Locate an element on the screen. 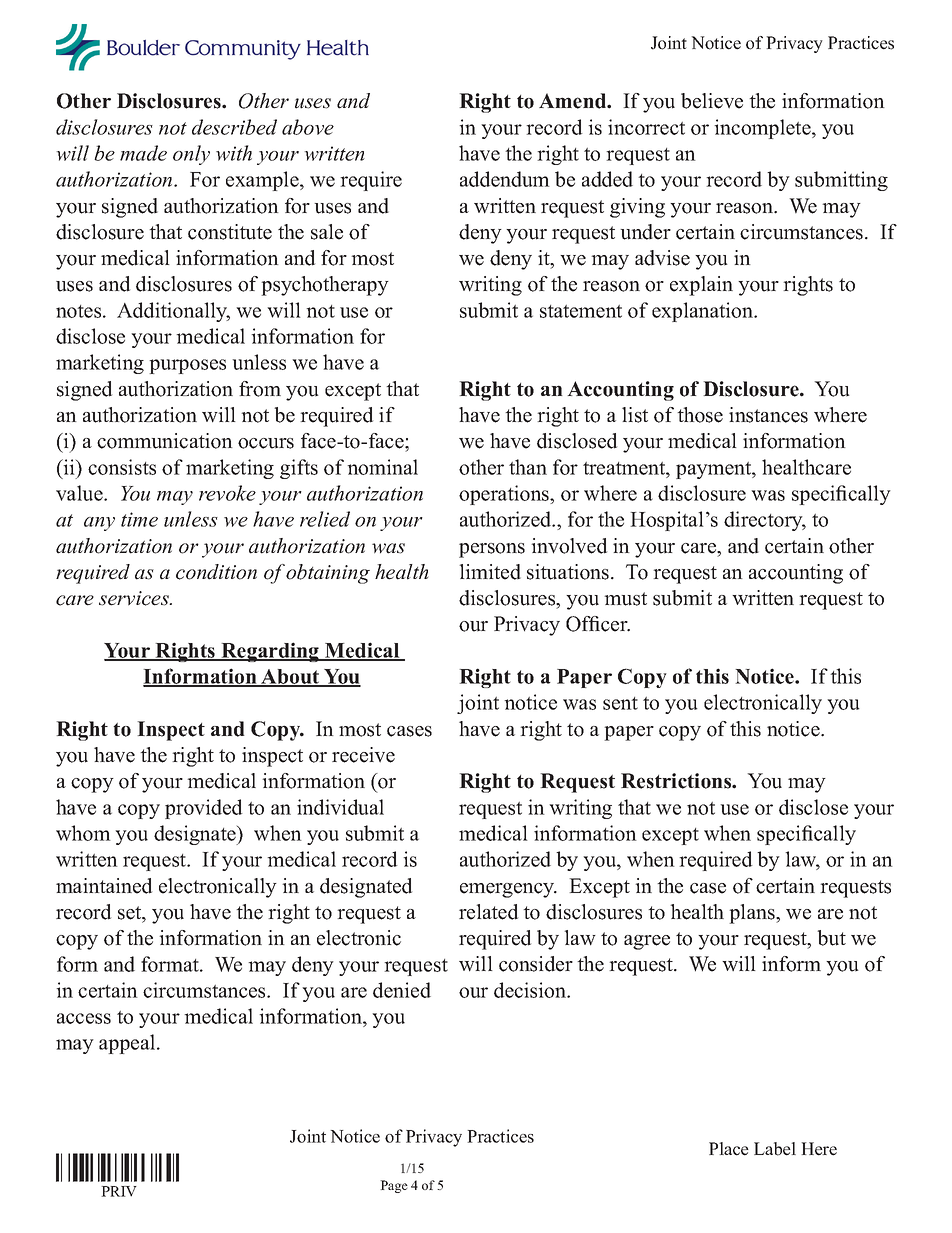 This screenshot has height=1233, width=952. appeal is located at coordinates (128, 1044).
